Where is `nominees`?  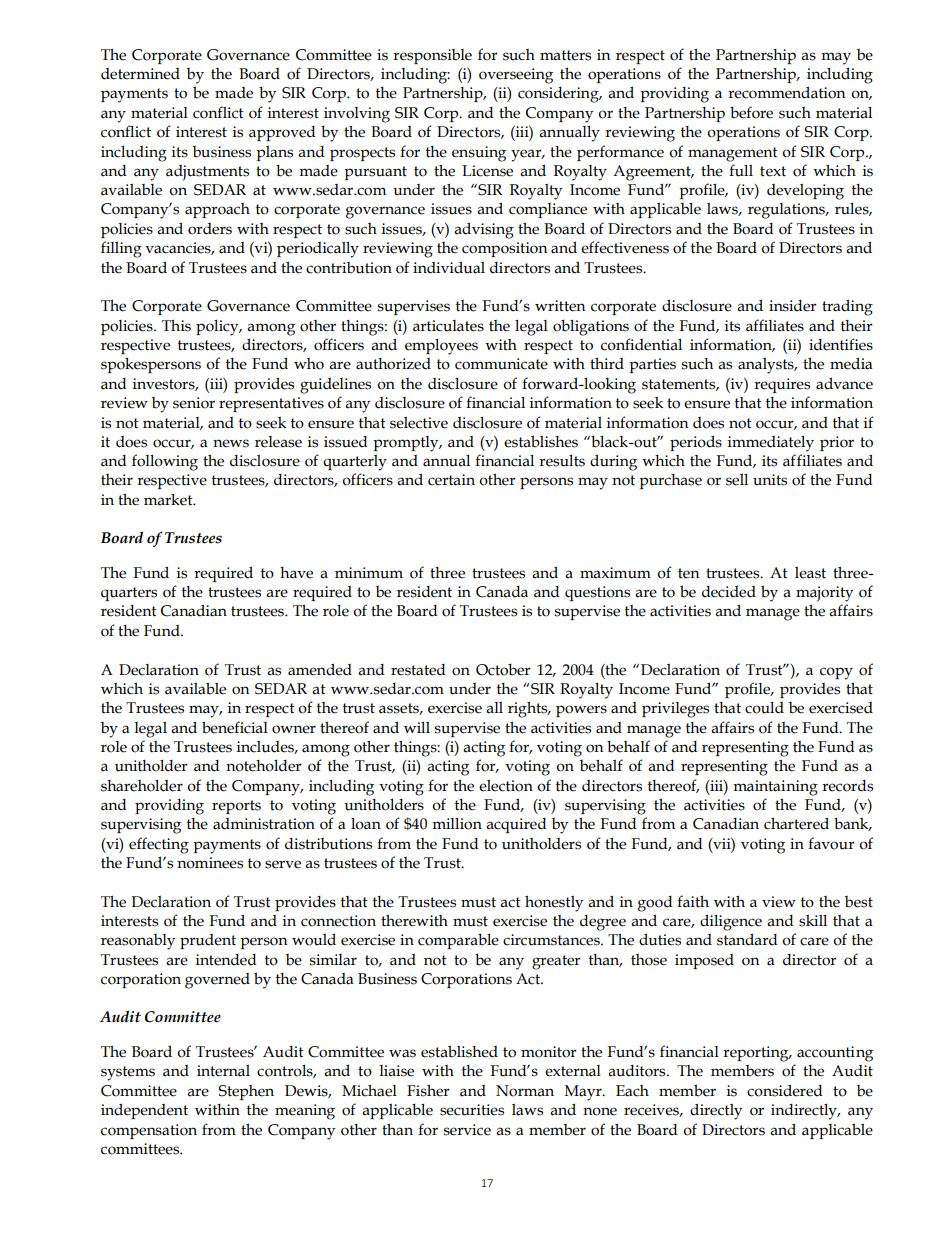
nominees is located at coordinates (210, 863).
